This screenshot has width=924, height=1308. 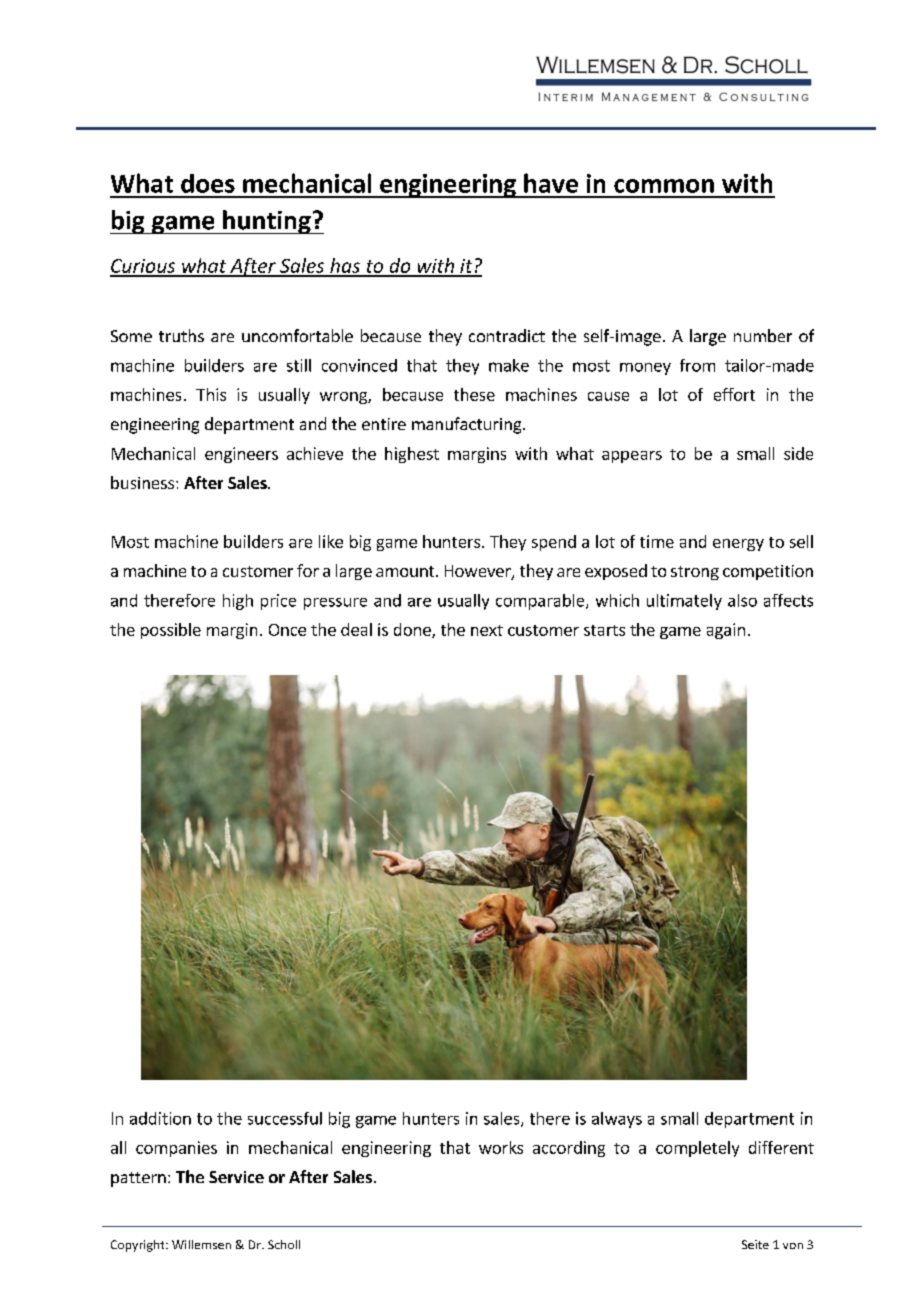 I want to click on possible, so click(x=171, y=631).
